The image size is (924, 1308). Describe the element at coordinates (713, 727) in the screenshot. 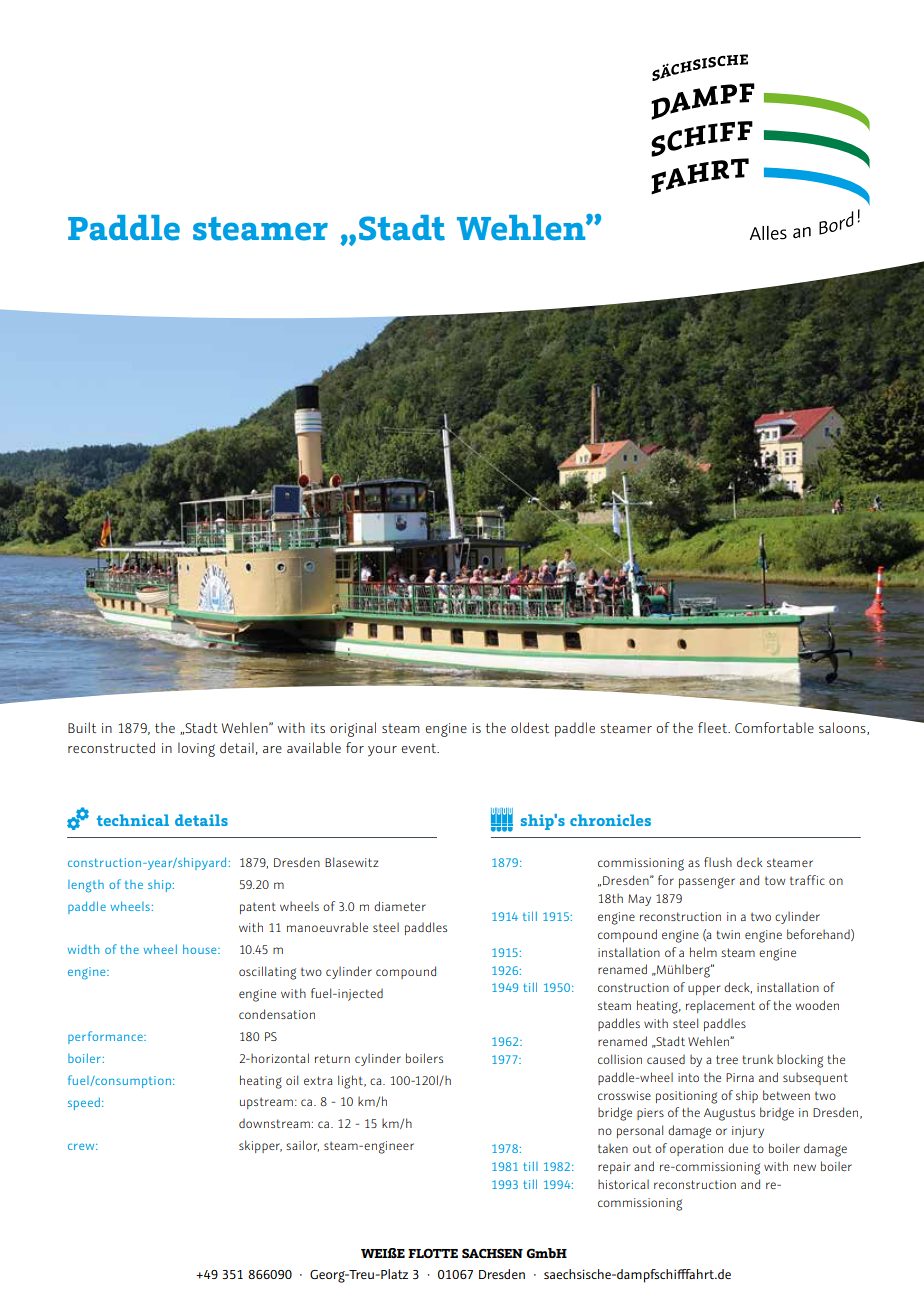

I see `fleet` at that location.
